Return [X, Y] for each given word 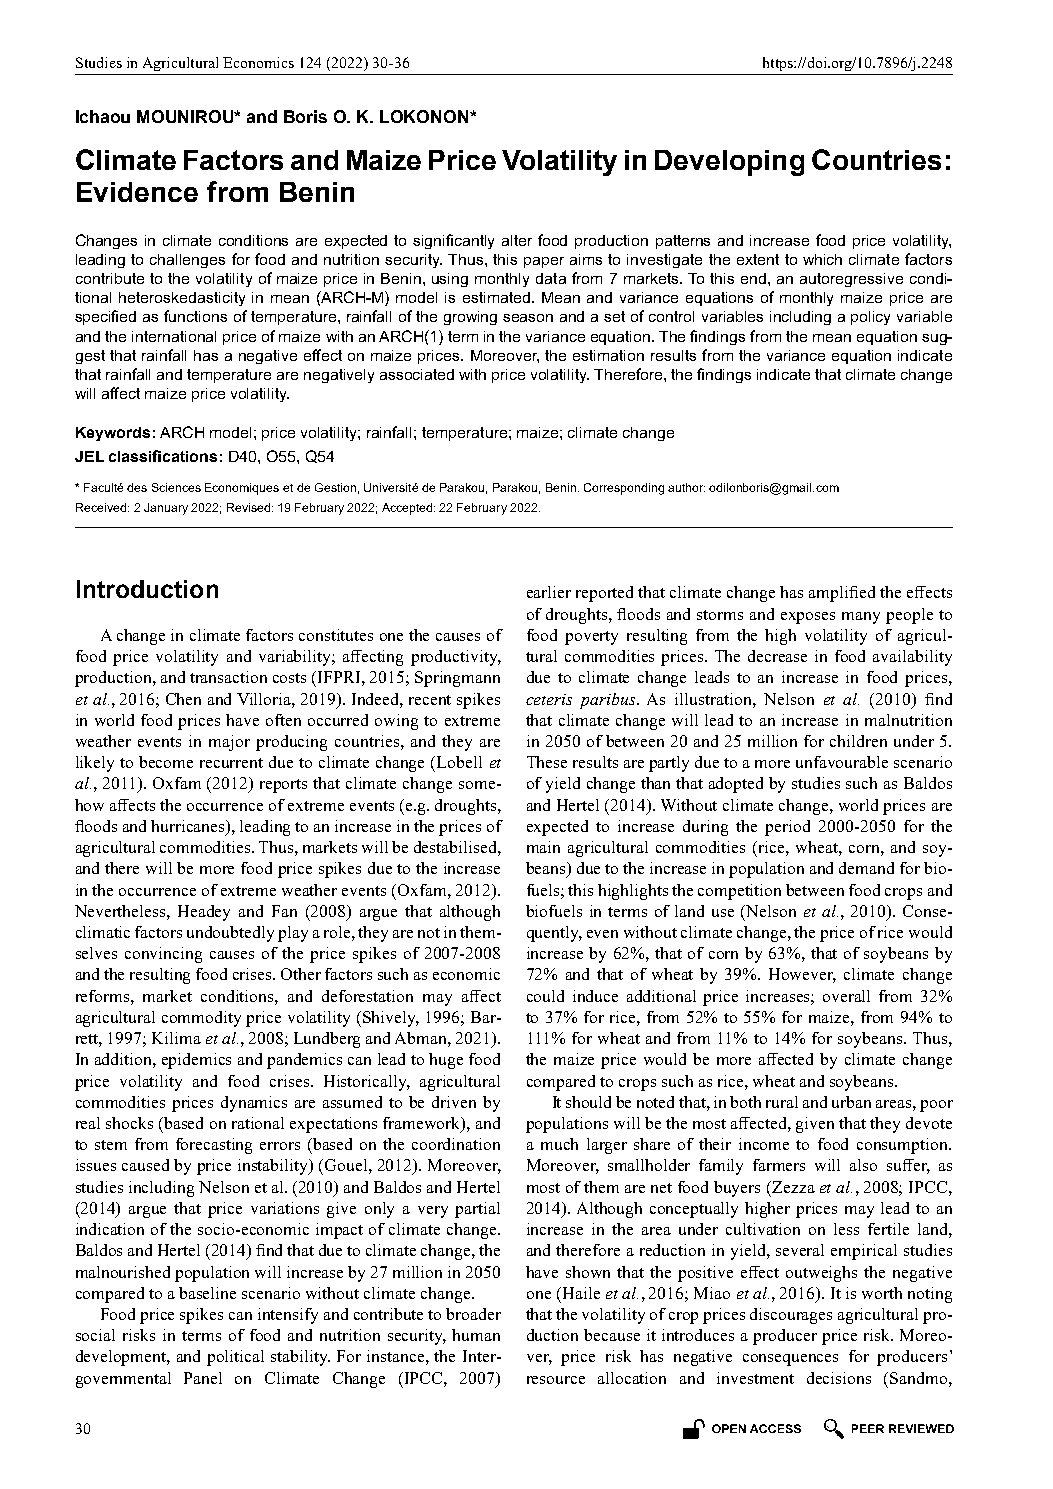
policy [870, 318]
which [822, 259]
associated [417, 374]
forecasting [214, 1146]
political [235, 1358]
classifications [163, 456]
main [543, 847]
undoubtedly [230, 934]
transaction [228, 677]
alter [517, 240]
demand [866, 868]
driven [454, 1102]
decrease [777, 656]
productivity [456, 658]
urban [851, 1102]
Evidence [137, 192]
